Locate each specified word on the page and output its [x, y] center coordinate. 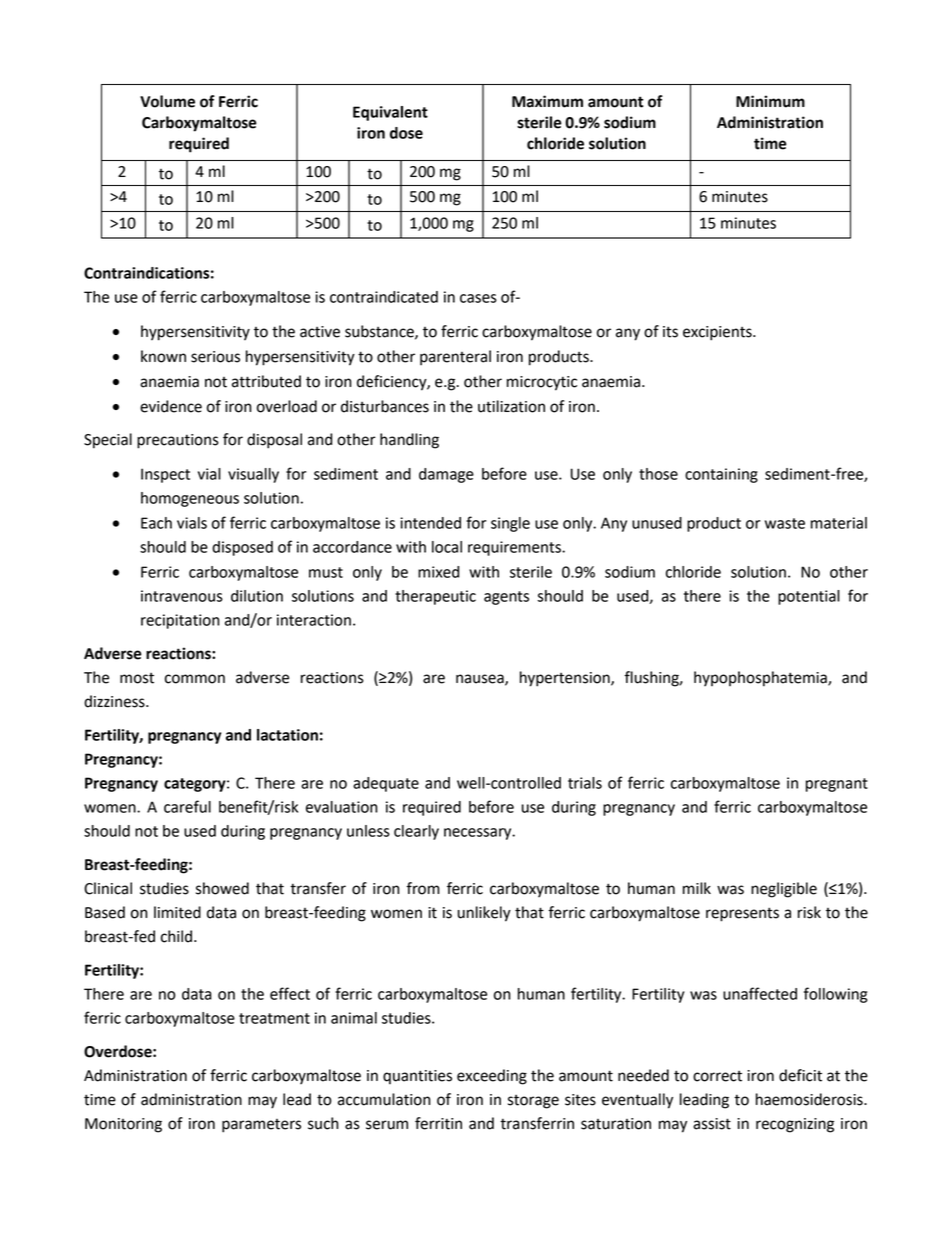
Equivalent [390, 113]
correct [717, 1076]
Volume [167, 101]
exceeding [492, 1077]
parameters [261, 1126]
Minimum [770, 101]
